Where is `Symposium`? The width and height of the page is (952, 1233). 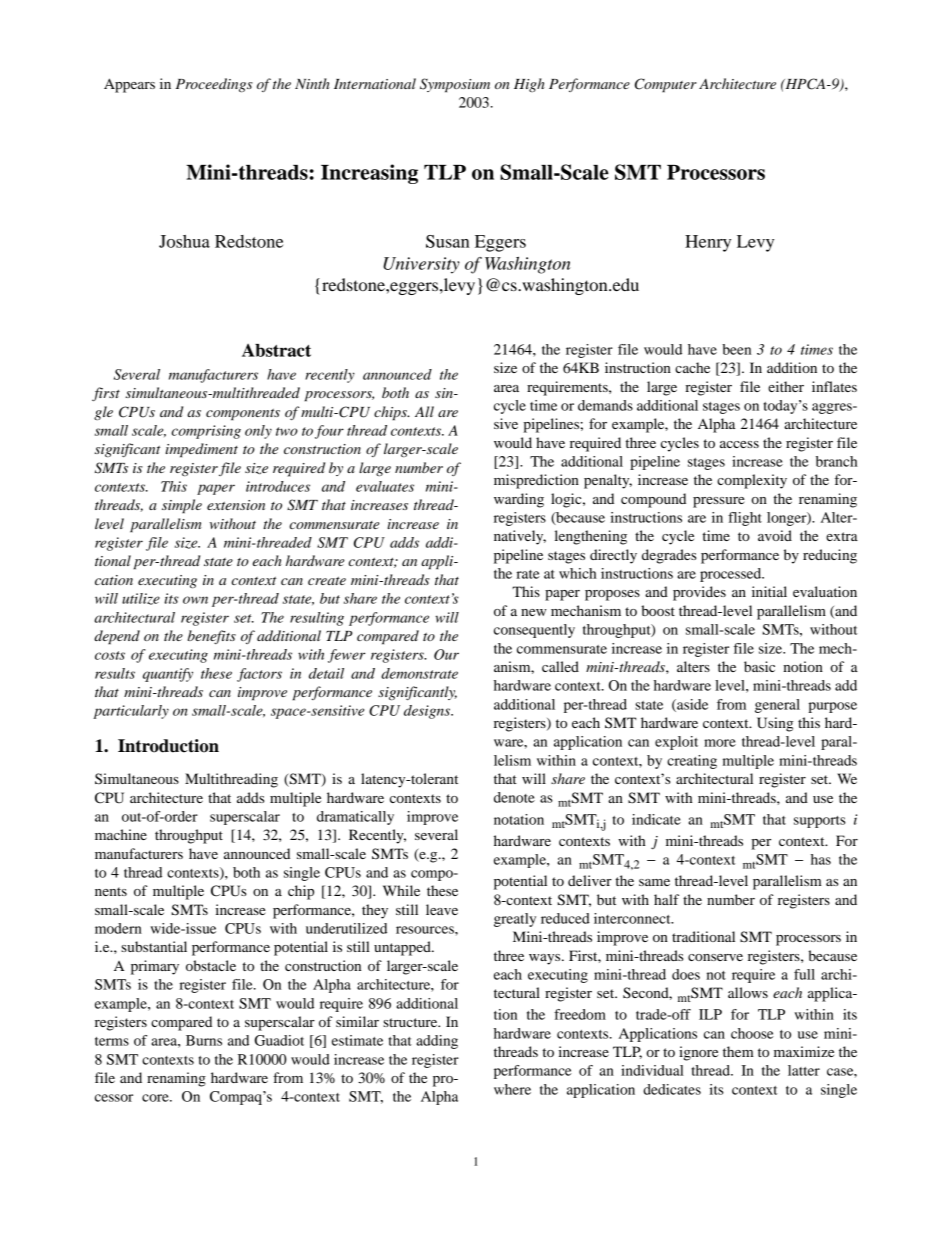 Symposium is located at coordinates (455, 85).
